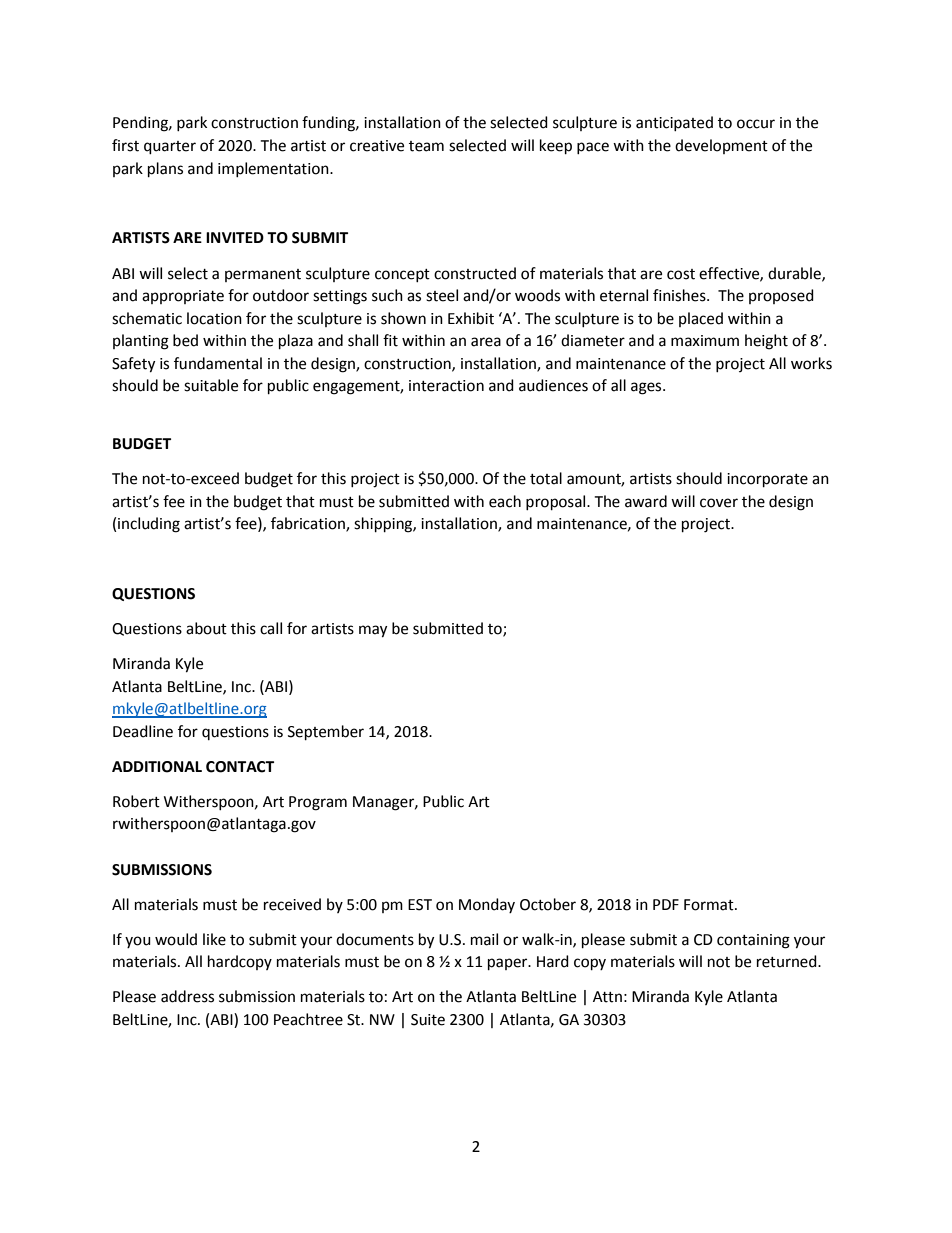 The width and height of the screenshot is (952, 1233). What do you see at coordinates (788, 961) in the screenshot?
I see `returned` at bounding box center [788, 961].
